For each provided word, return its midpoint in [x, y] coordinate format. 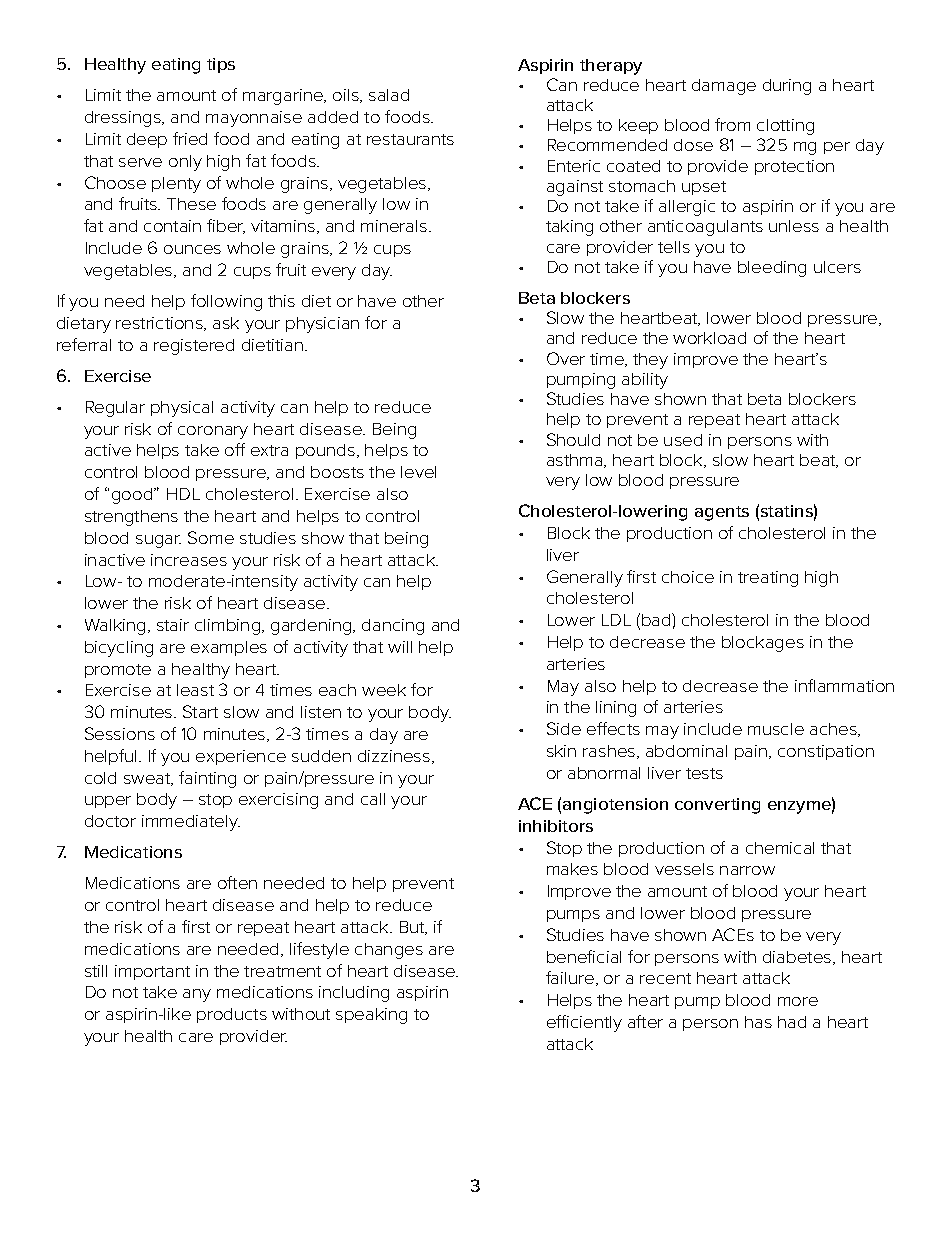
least [195, 690]
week [384, 690]
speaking [371, 1016]
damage [724, 87]
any [197, 995]
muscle [776, 729]
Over [566, 358]
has [758, 1022]
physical [182, 409]
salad [389, 95]
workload [709, 338]
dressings [124, 119]
